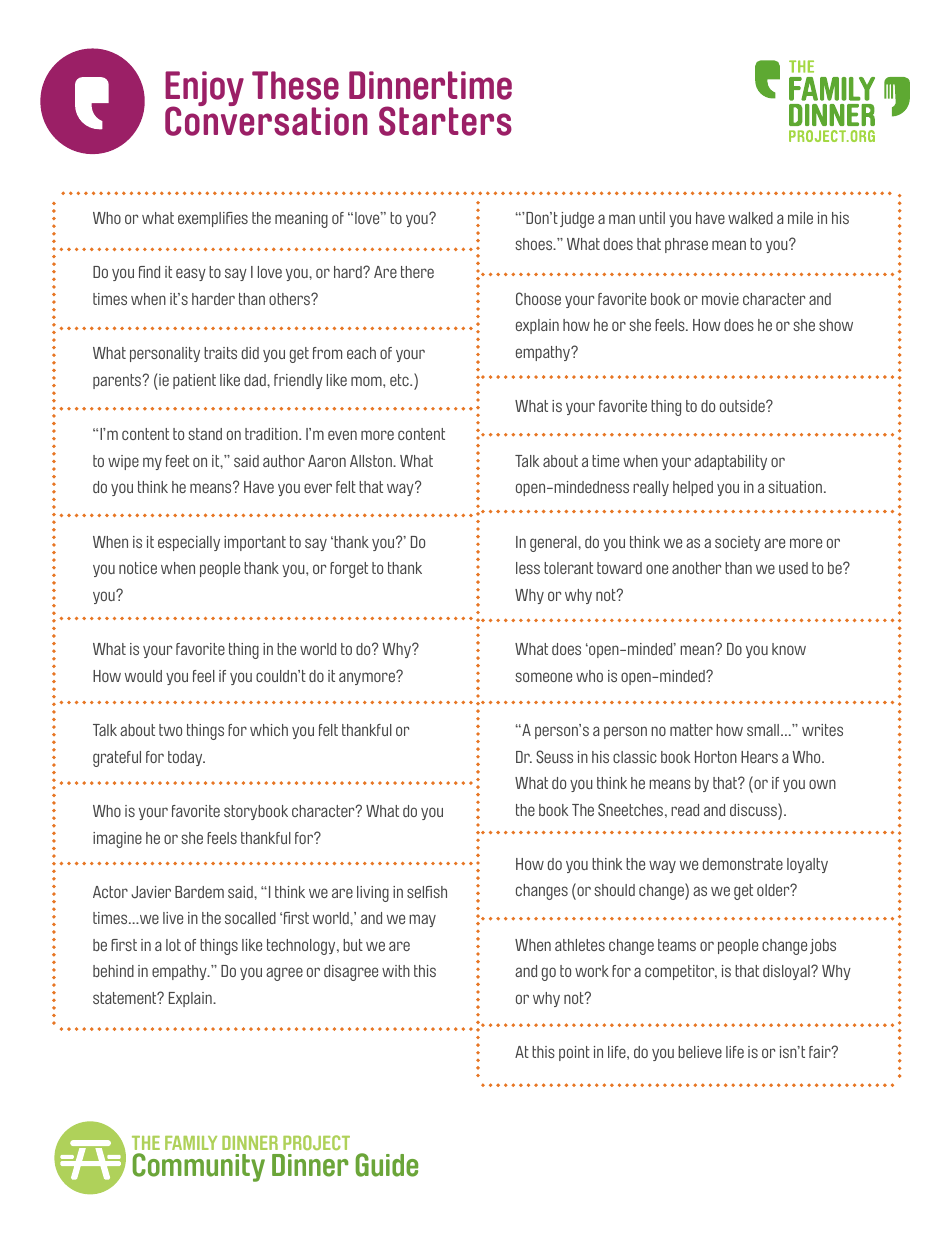 Image resolution: width=952 pixels, height=1233 pixels. What do you see at coordinates (750, 218) in the document?
I see `walked` at bounding box center [750, 218].
